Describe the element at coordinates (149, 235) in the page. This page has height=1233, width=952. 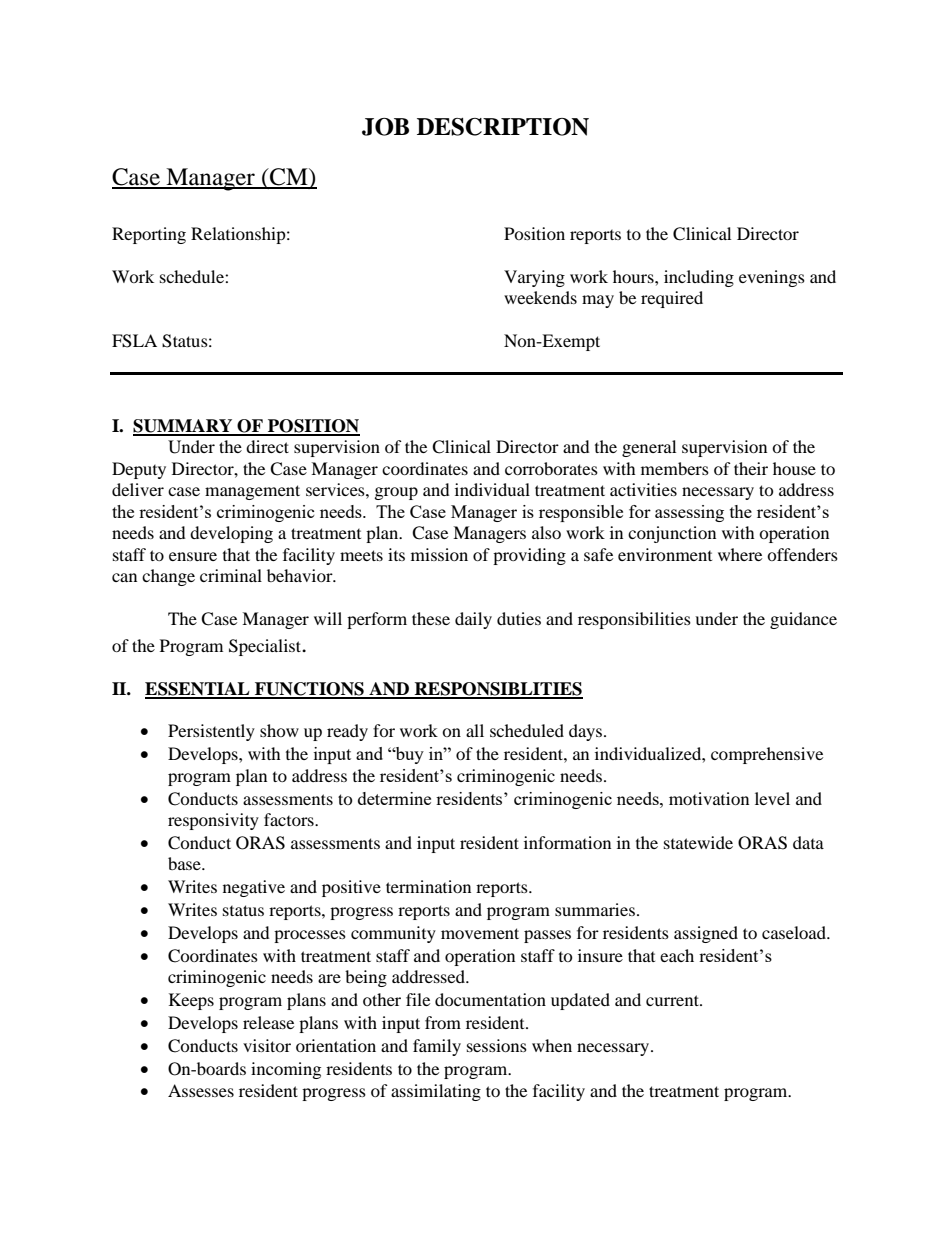
I see `Reporting` at that location.
